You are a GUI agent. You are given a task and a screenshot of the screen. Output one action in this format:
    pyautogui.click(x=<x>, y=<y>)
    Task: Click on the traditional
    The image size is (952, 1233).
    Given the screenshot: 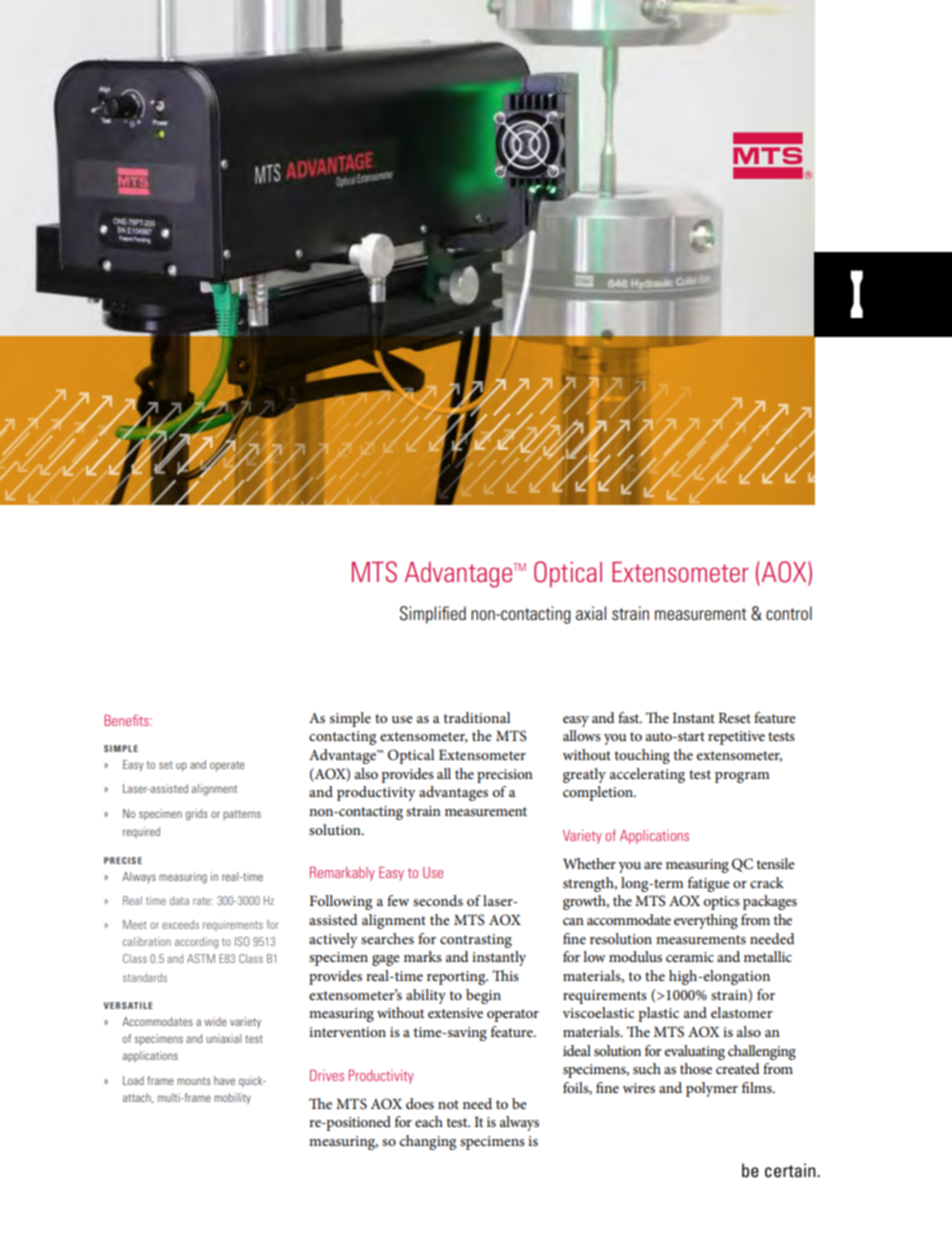 What is the action you would take?
    pyautogui.click(x=477, y=717)
